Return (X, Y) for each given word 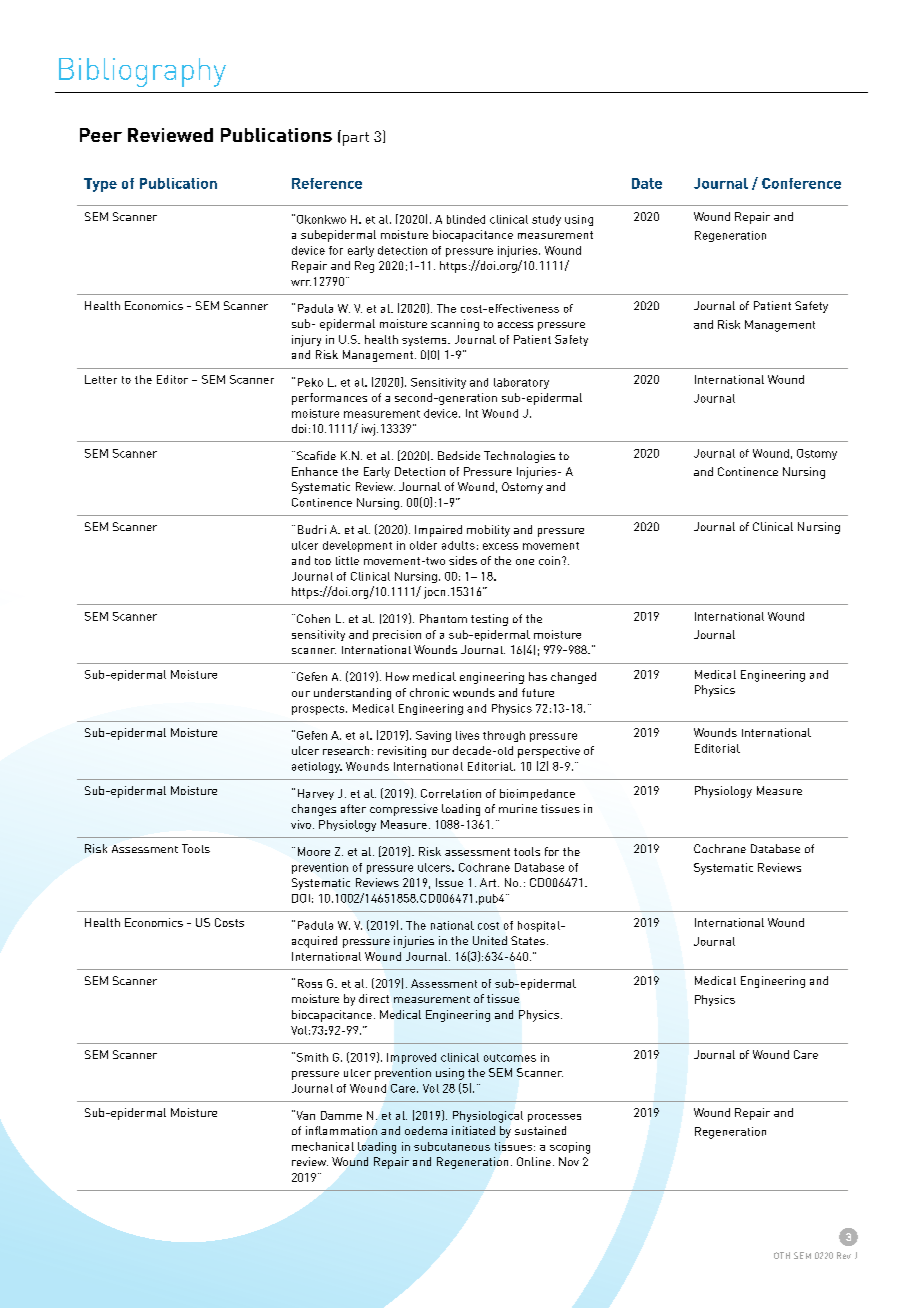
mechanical (323, 1146)
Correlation (451, 793)
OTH (782, 1255)
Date (647, 183)
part (356, 139)
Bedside (459, 455)
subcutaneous (452, 1146)
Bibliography (142, 72)
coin (549, 560)
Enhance (315, 471)
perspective (549, 752)
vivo (301, 824)
